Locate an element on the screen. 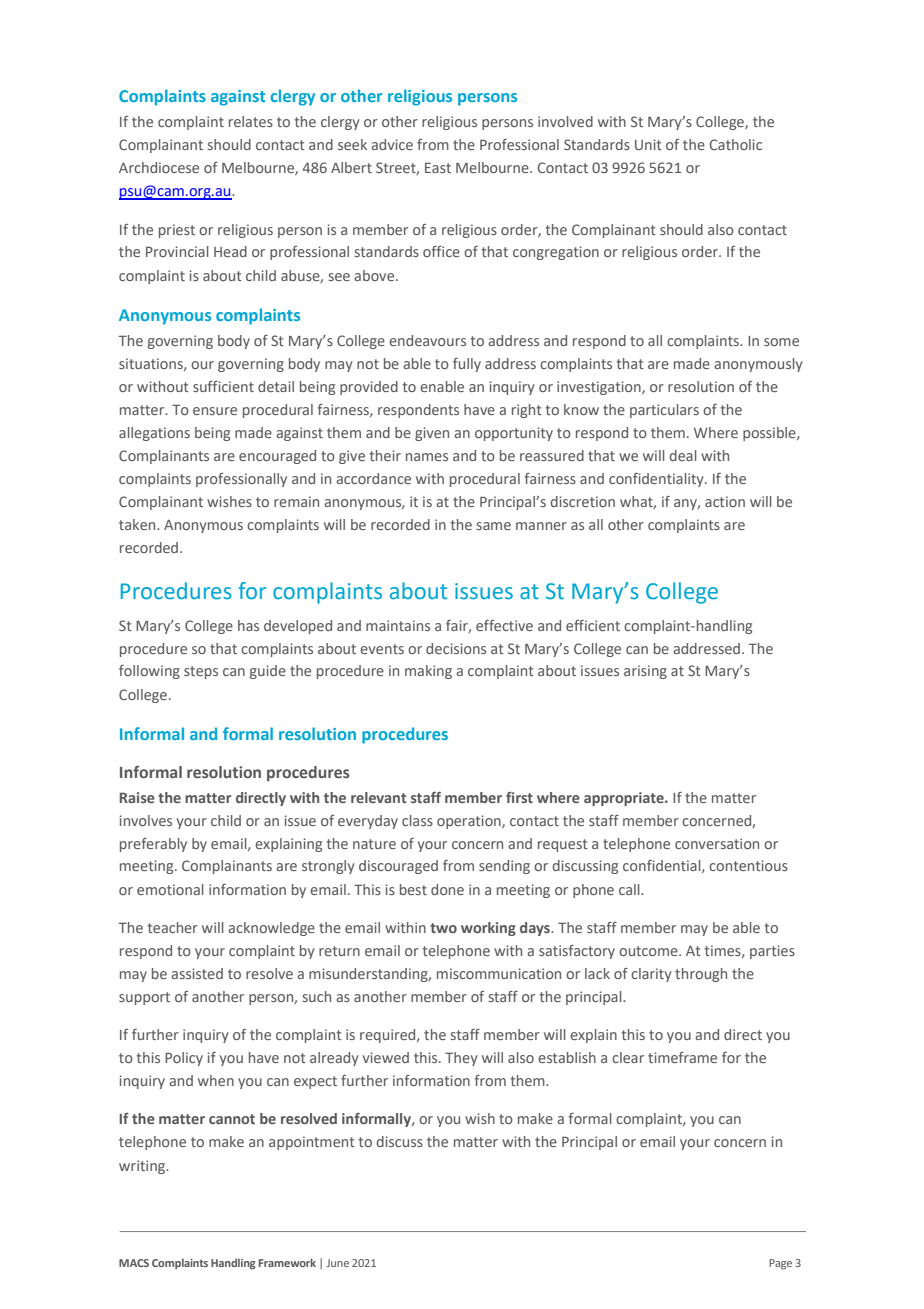 This screenshot has height=1309, width=924. same is located at coordinates (494, 526).
